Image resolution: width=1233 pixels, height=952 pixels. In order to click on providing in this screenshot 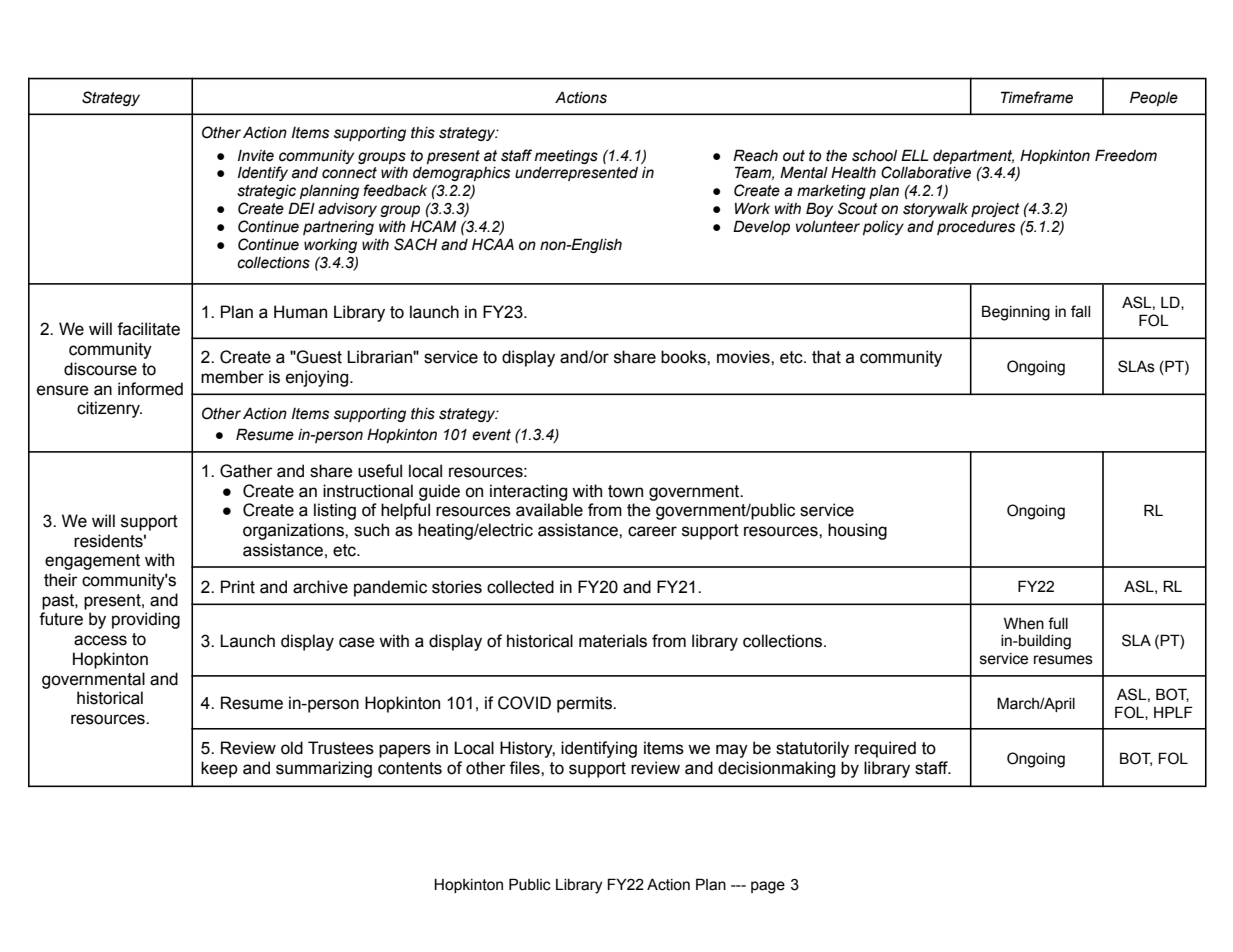, I will do `click(146, 620)`.
